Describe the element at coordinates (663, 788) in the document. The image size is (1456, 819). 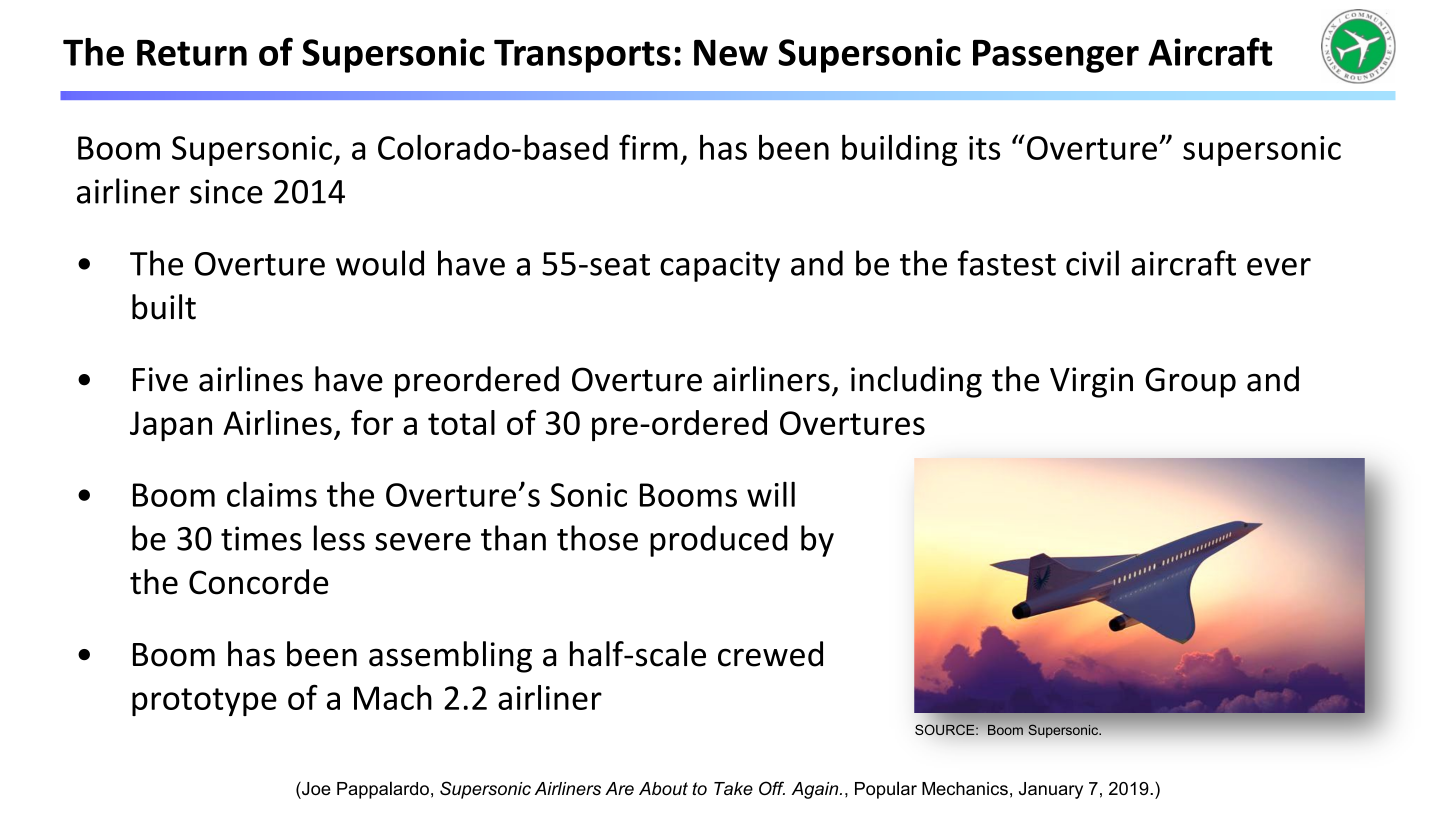
I see `About` at that location.
